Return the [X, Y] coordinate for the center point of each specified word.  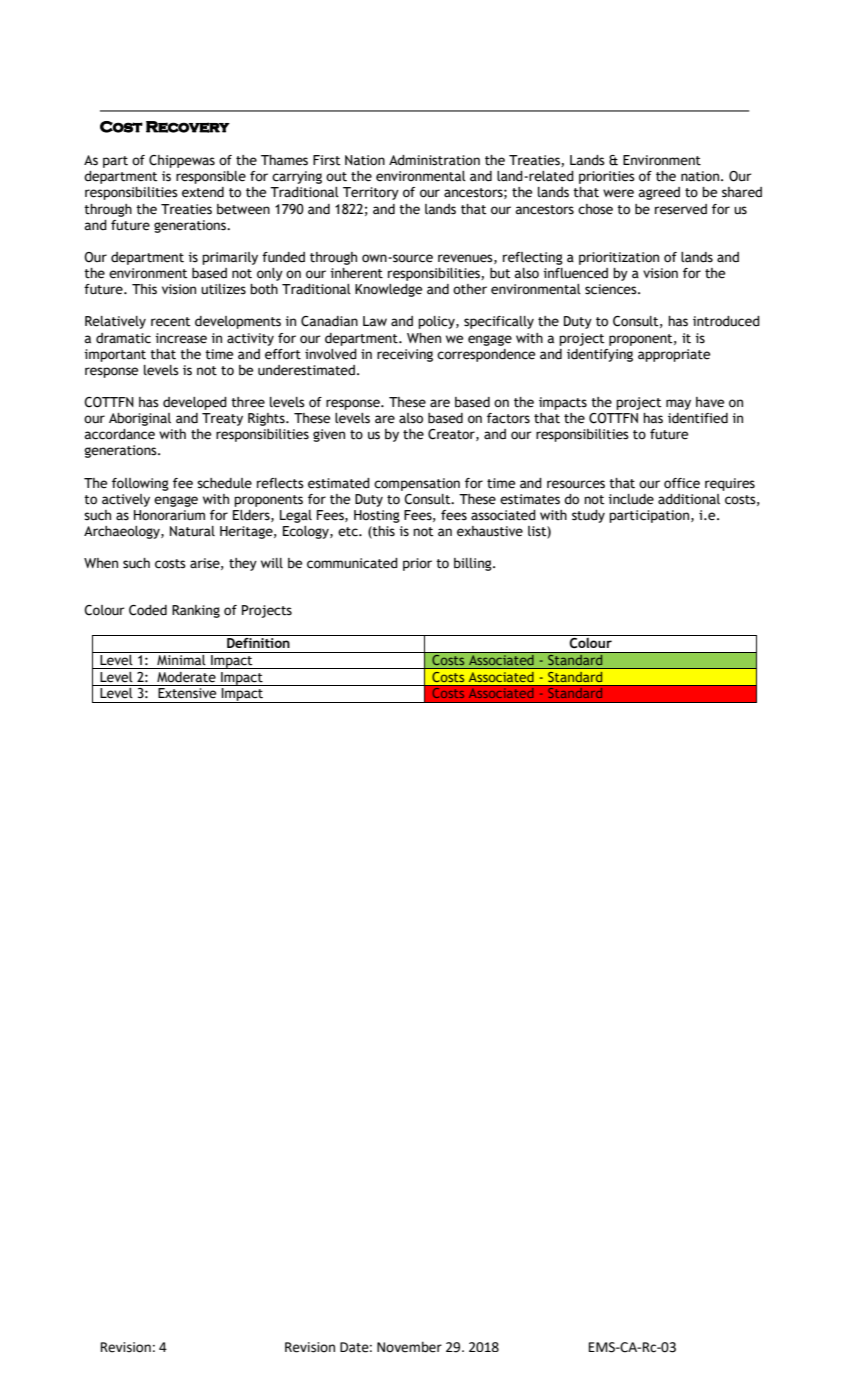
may [678, 404]
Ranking [196, 611]
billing [474, 564]
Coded [148, 610]
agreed [659, 193]
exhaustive [490, 531]
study [588, 516]
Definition [258, 641]
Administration [434, 160]
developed [195, 403]
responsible [211, 177]
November [409, 1347]
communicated [352, 563]
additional [689, 499]
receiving [405, 355]
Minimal [181, 658]
